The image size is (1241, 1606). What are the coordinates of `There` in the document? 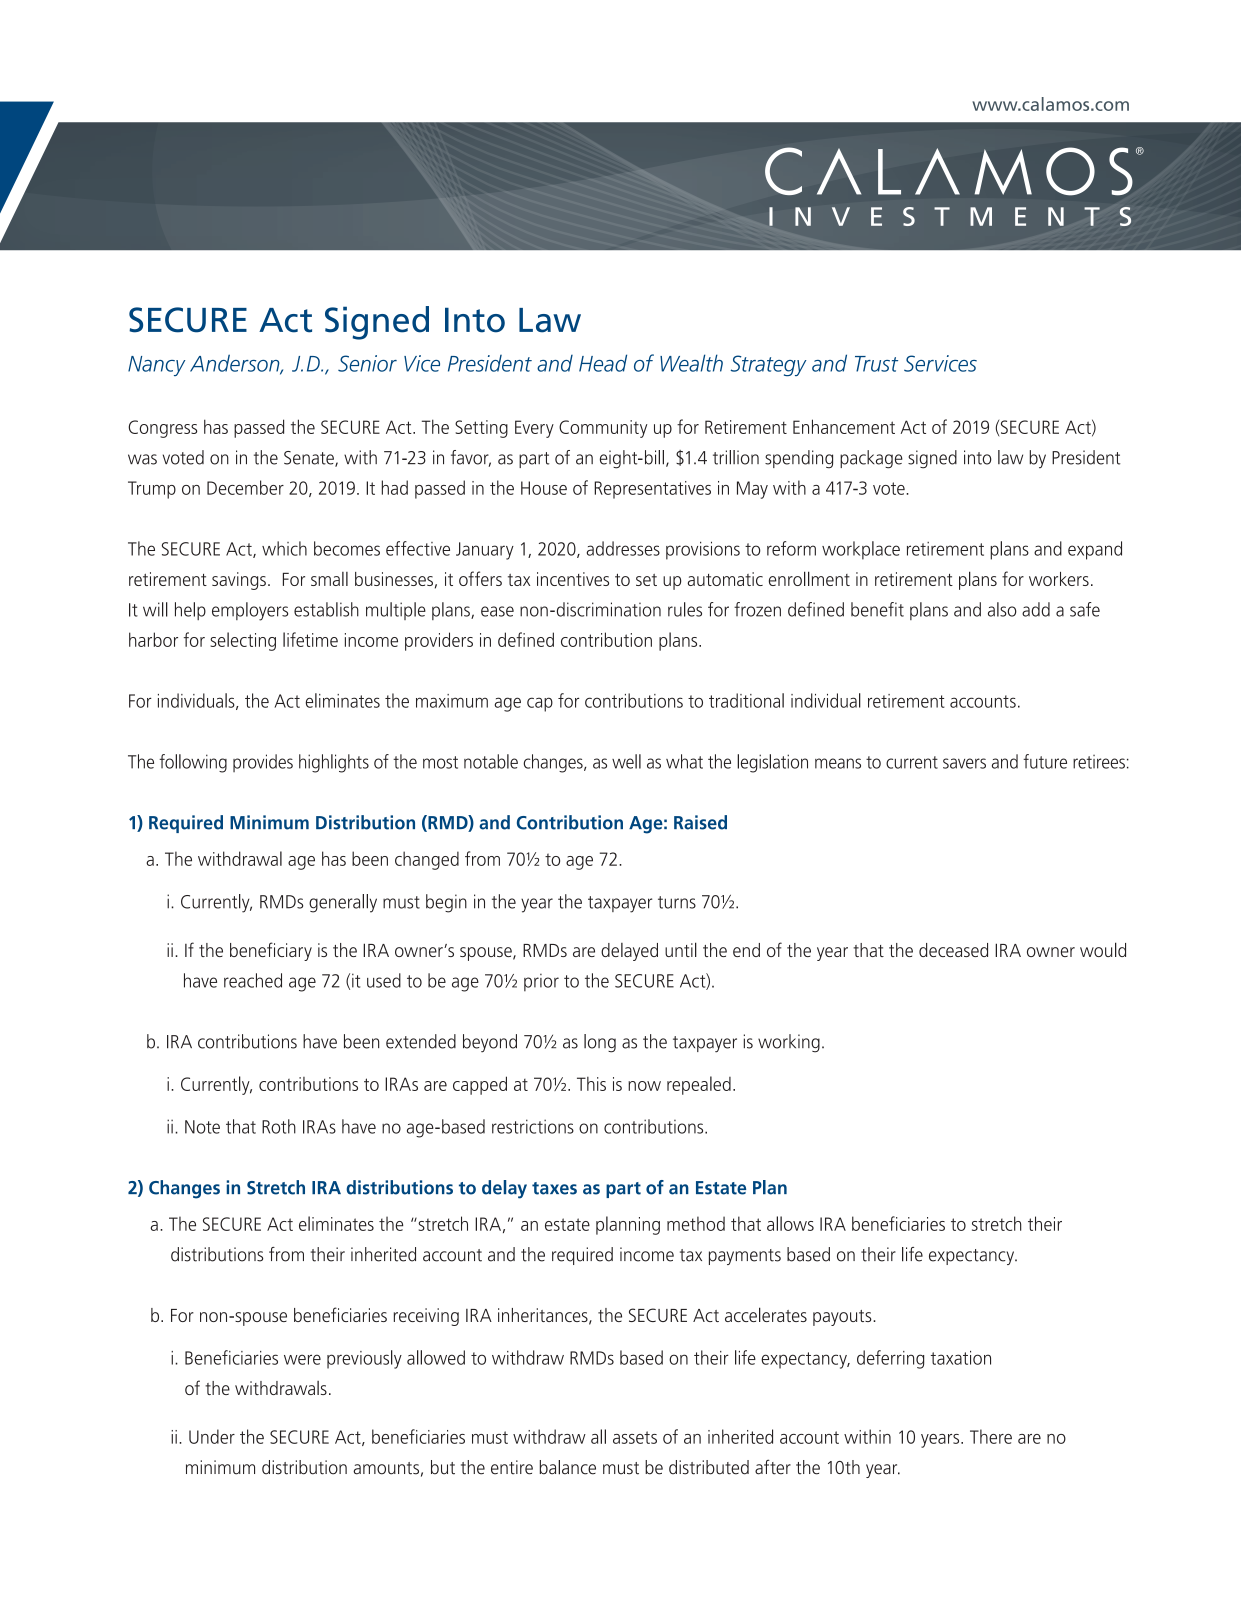 It's located at (991, 1436).
